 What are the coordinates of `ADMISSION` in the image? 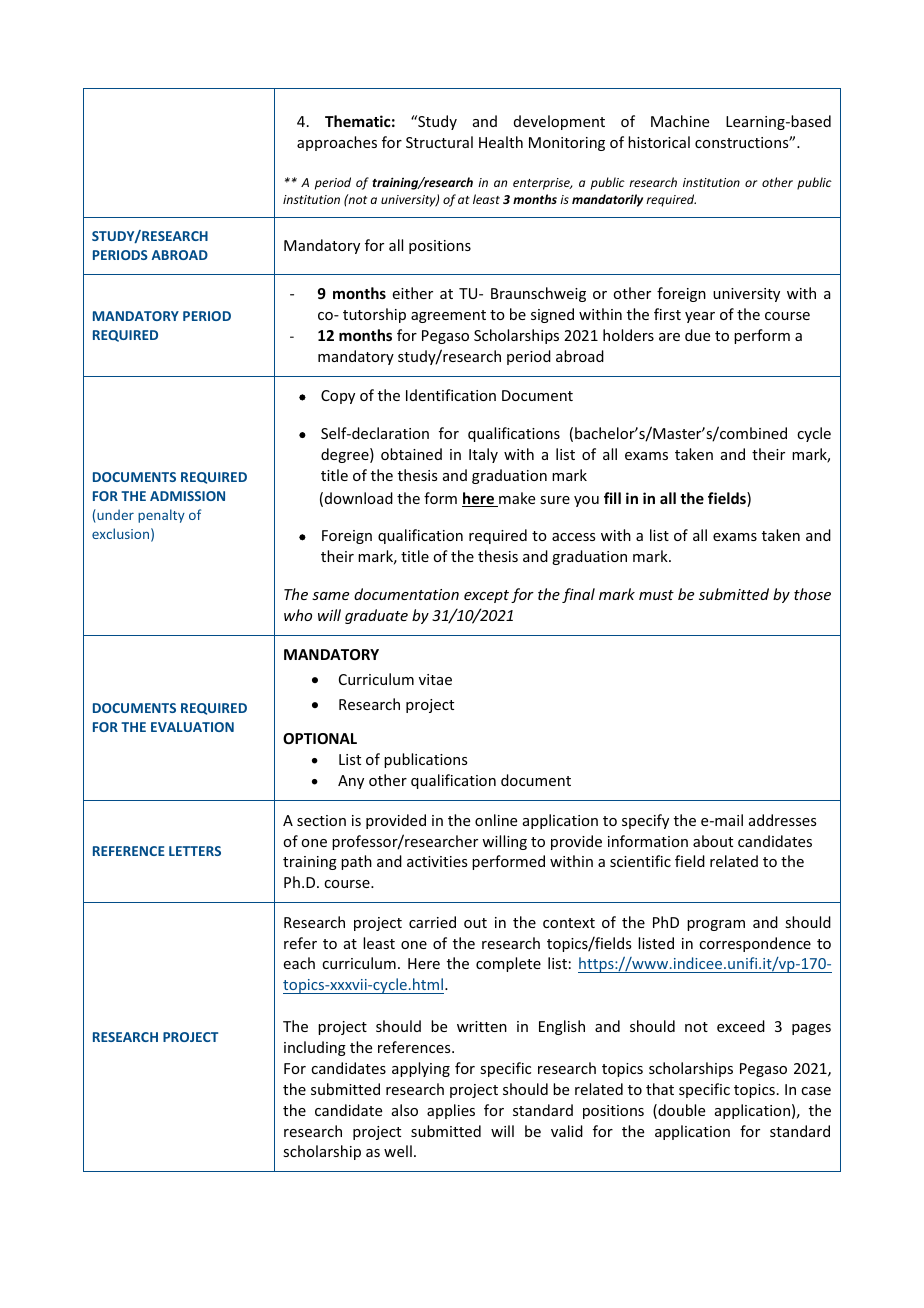 It's located at (187, 496).
